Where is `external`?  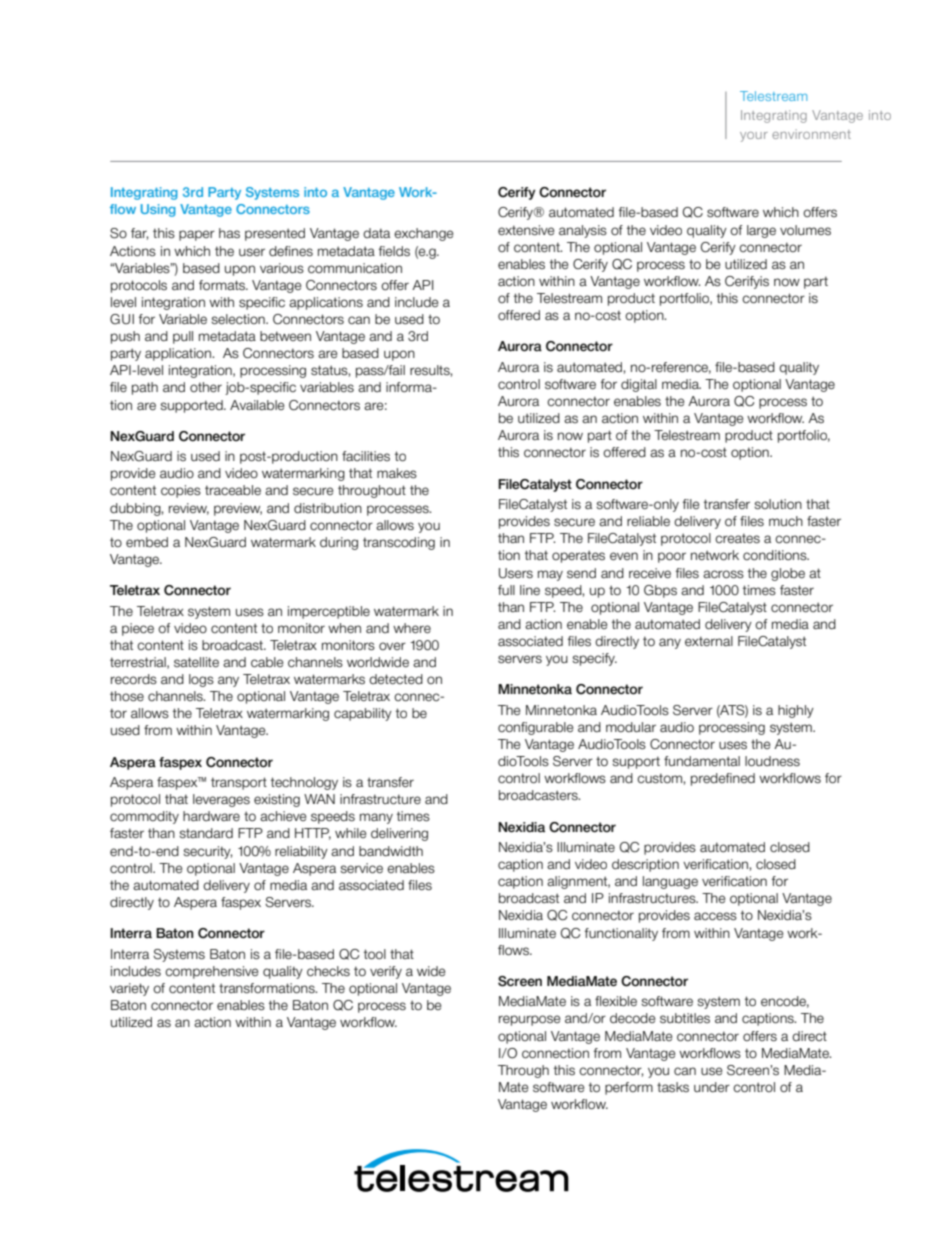 external is located at coordinates (709, 641).
